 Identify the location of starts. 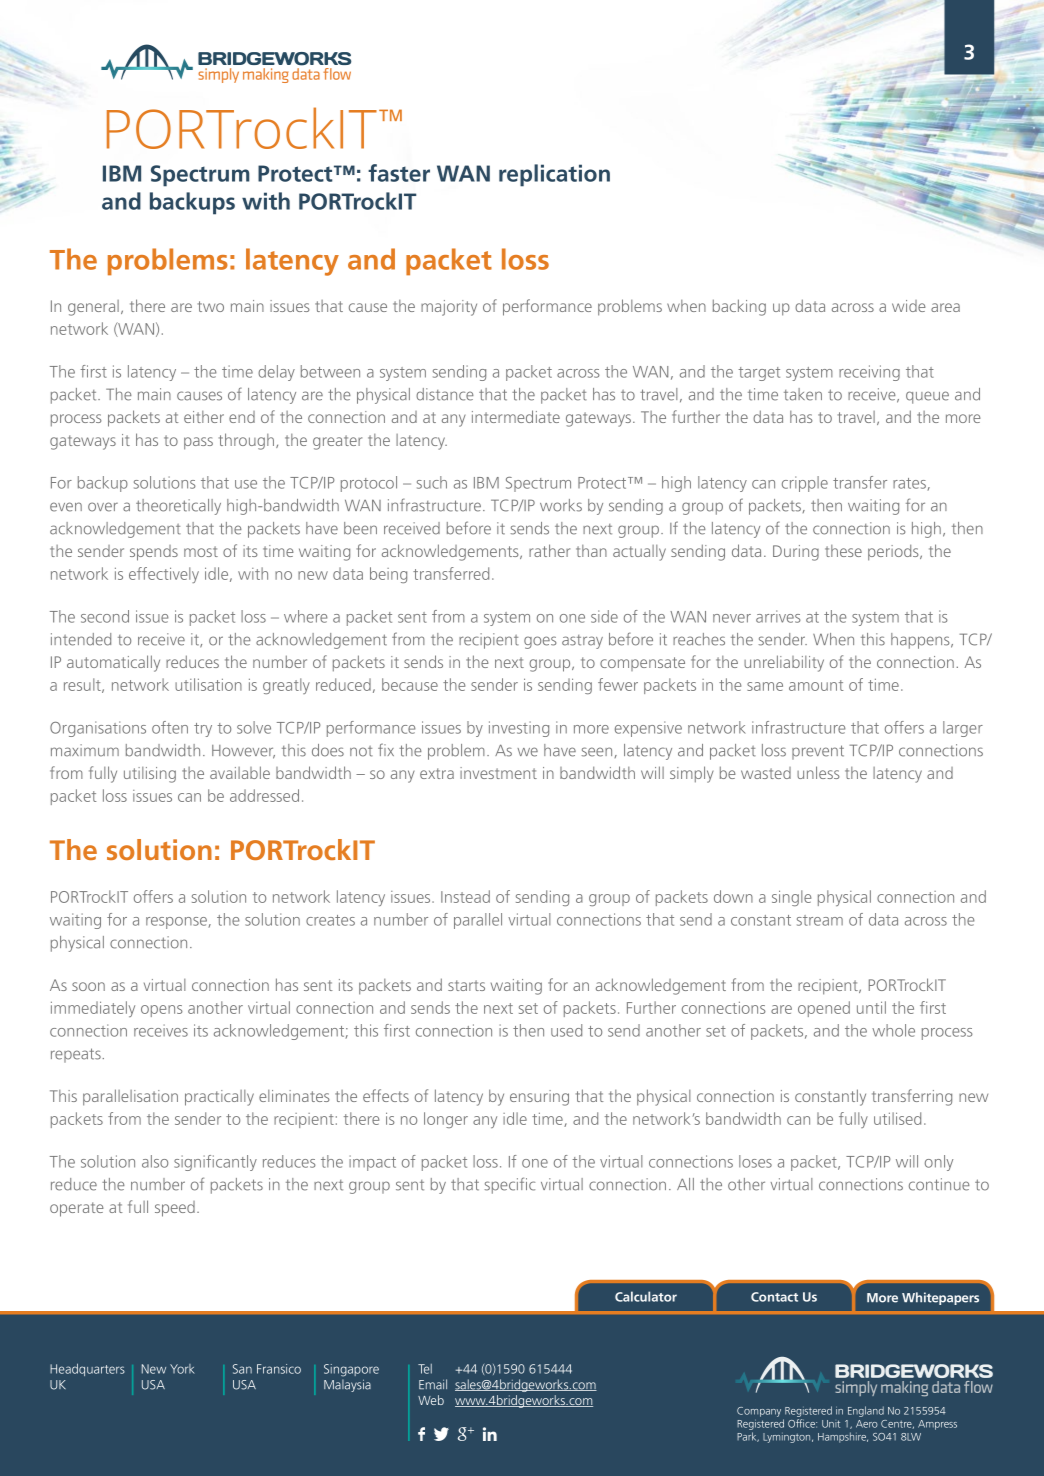
(466, 985).
